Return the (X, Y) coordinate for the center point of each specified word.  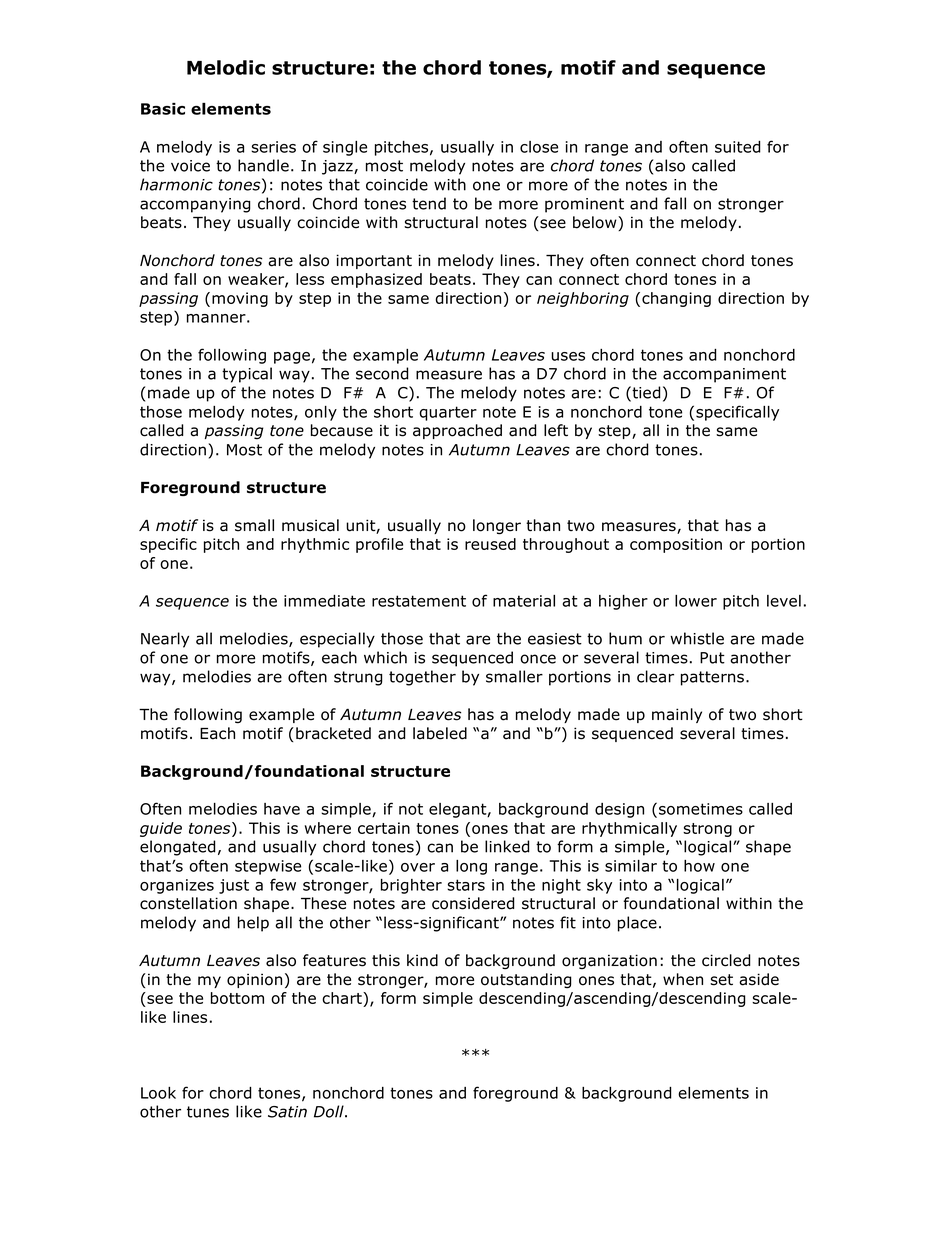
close (539, 147)
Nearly (165, 640)
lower (696, 601)
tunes (208, 1112)
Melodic (226, 67)
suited (738, 147)
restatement (419, 601)
